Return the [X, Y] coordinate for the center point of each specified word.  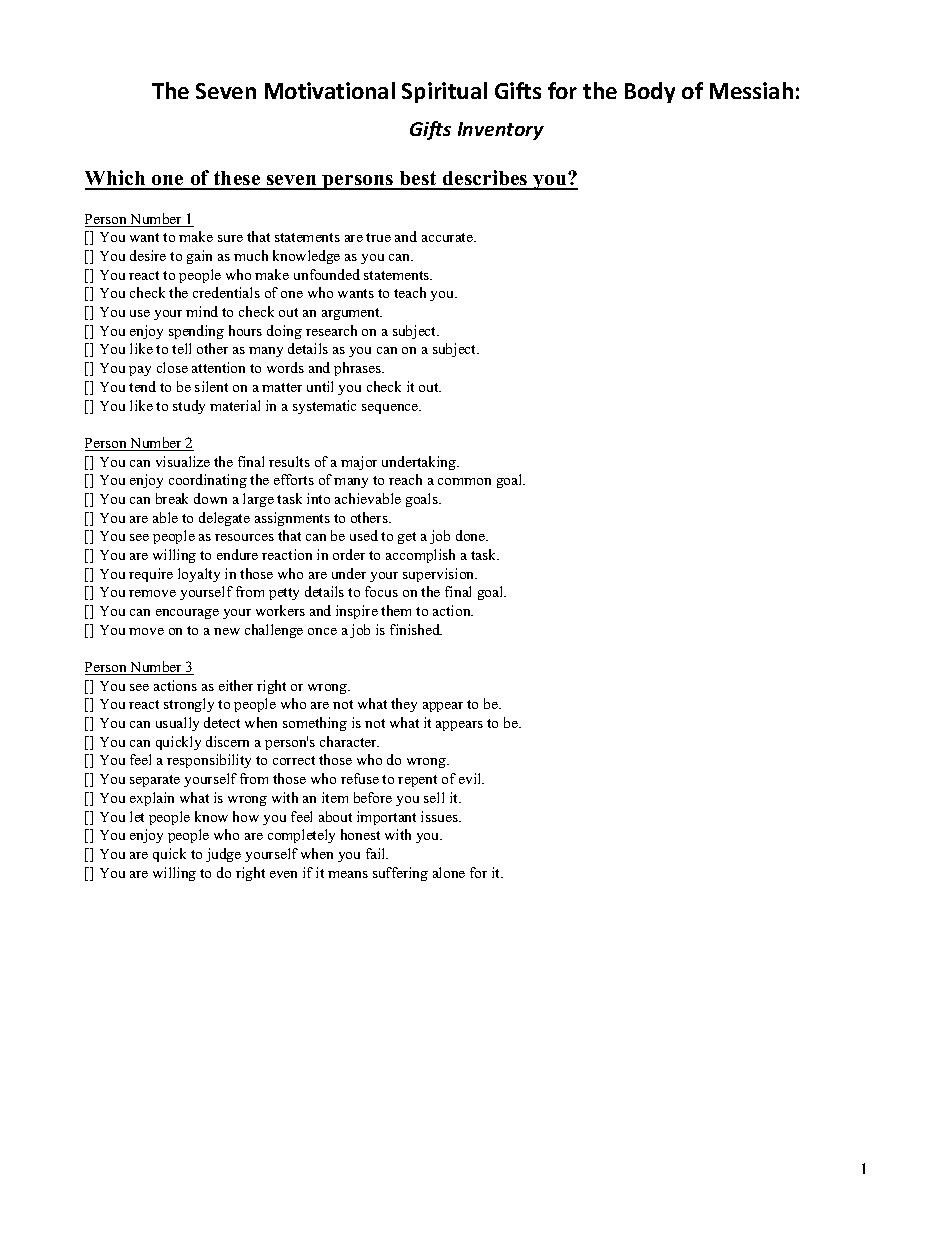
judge [223, 855]
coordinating [208, 481]
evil [471, 778]
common [464, 481]
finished [416, 629]
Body [650, 92]
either [236, 685]
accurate [448, 237]
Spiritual [444, 92]
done [472, 535]
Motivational [330, 90]
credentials [226, 292]
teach [410, 292]
